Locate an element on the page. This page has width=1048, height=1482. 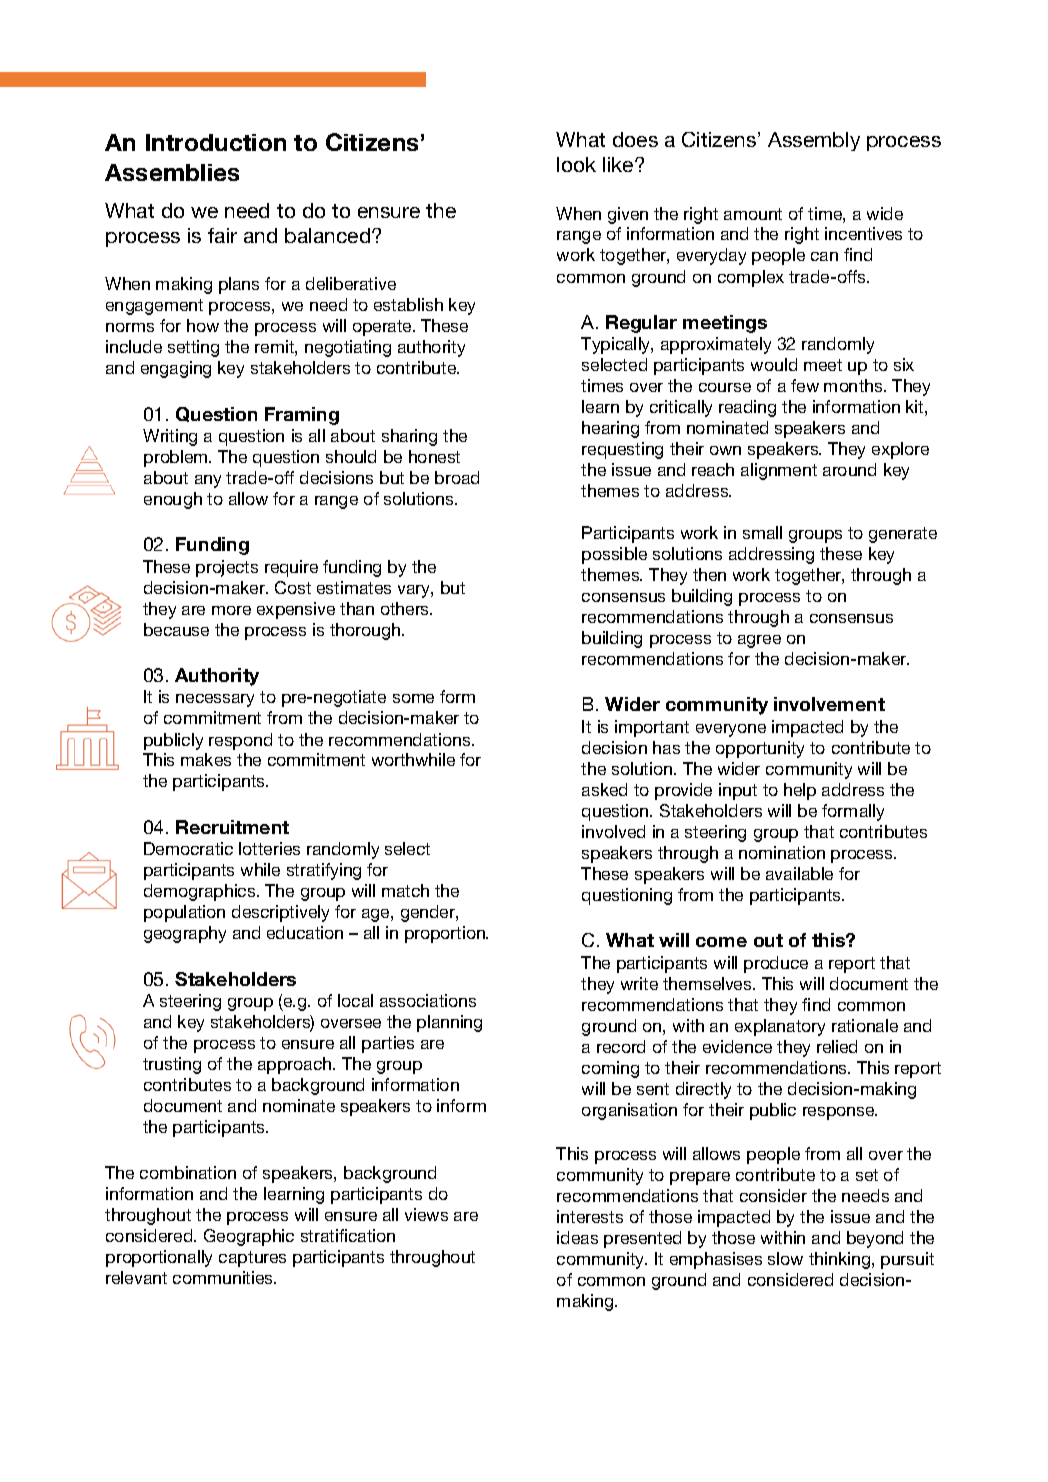
broad is located at coordinates (457, 477).
